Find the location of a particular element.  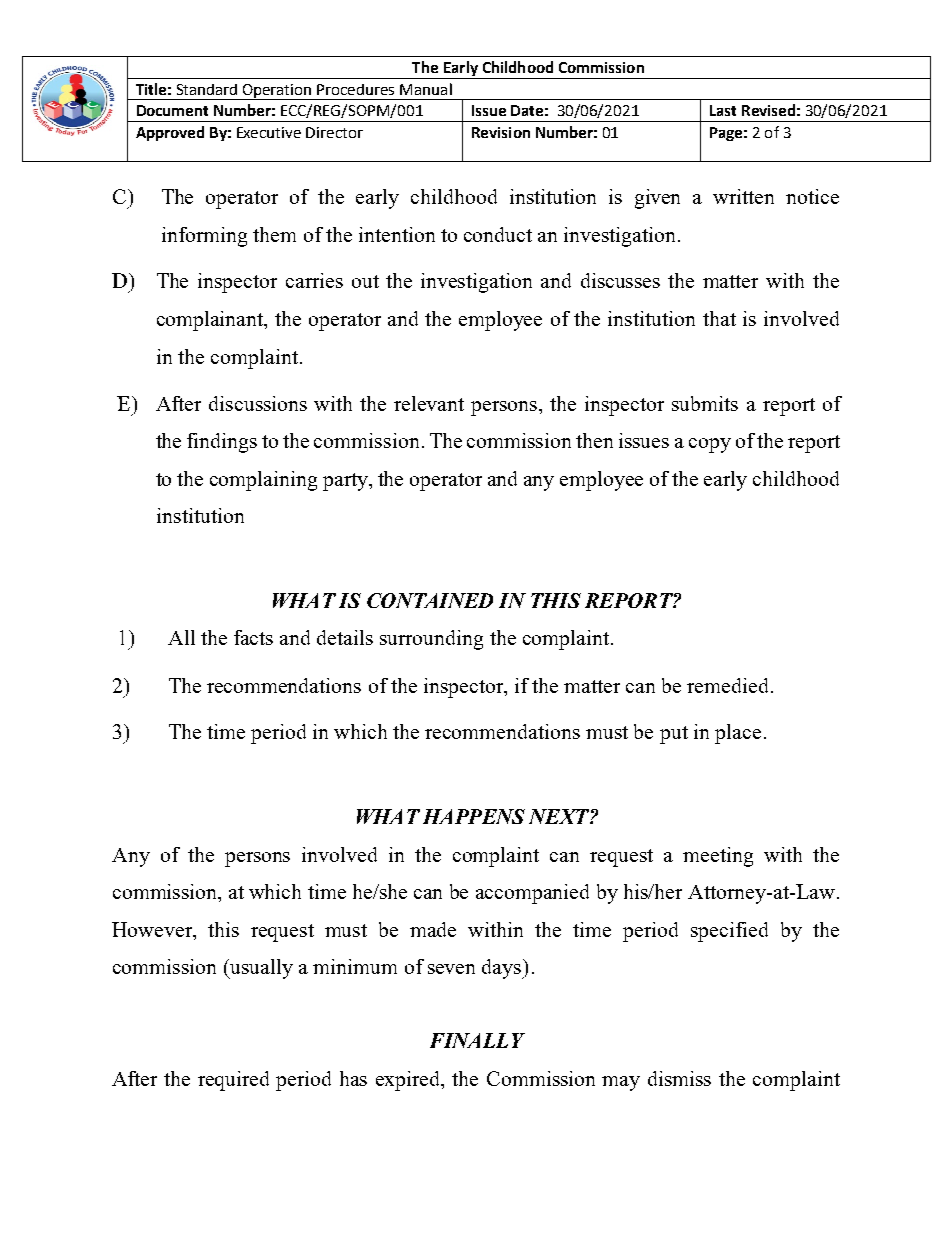

complainant is located at coordinates (211, 321).
